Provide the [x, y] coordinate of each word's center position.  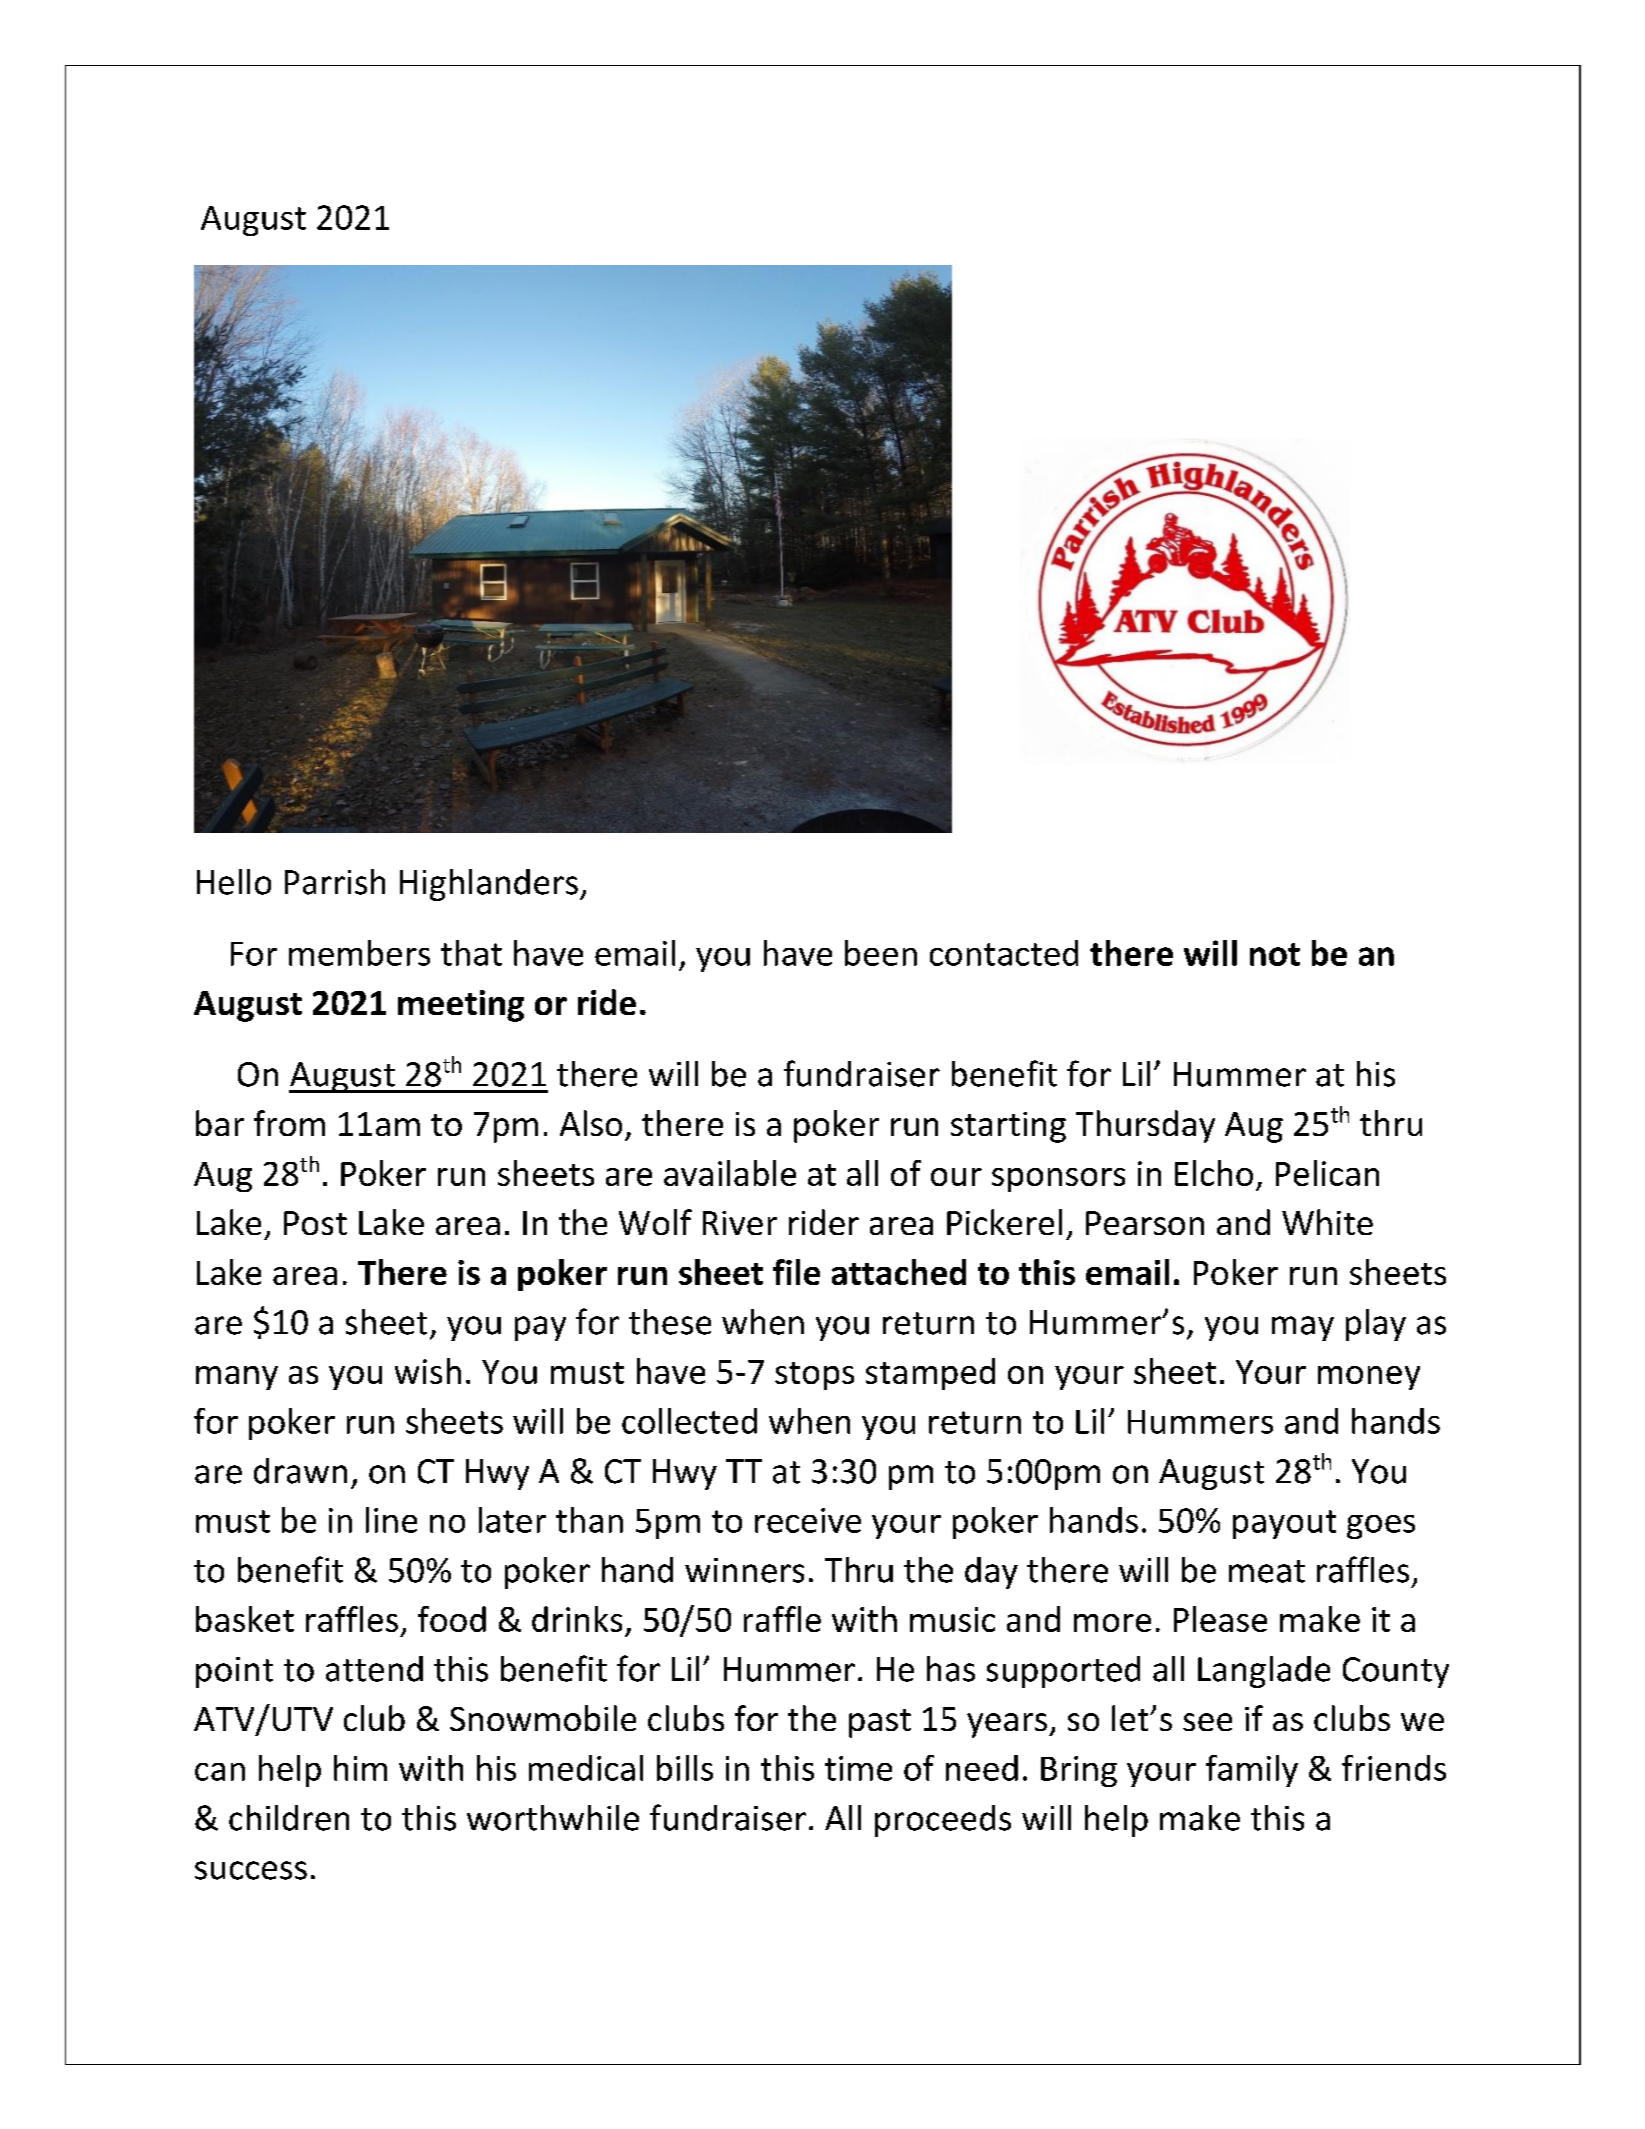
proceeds [943, 1821]
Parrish [335, 882]
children [289, 1818]
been [881, 953]
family [1252, 1771]
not [1275, 954]
